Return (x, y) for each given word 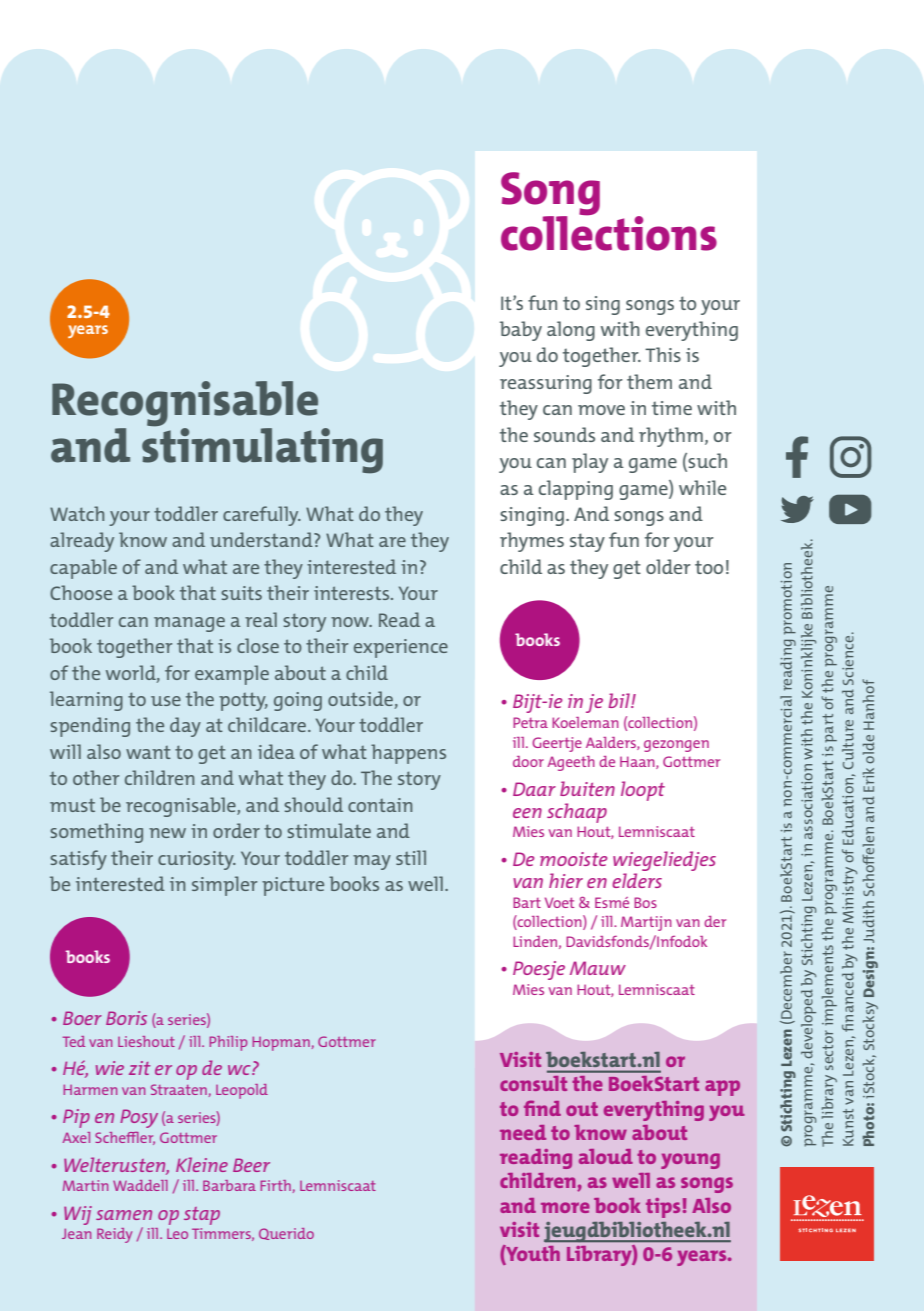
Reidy (114, 1235)
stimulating (262, 449)
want (148, 752)
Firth (275, 1185)
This (663, 354)
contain (380, 805)
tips (663, 1208)
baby (521, 331)
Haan (638, 762)
